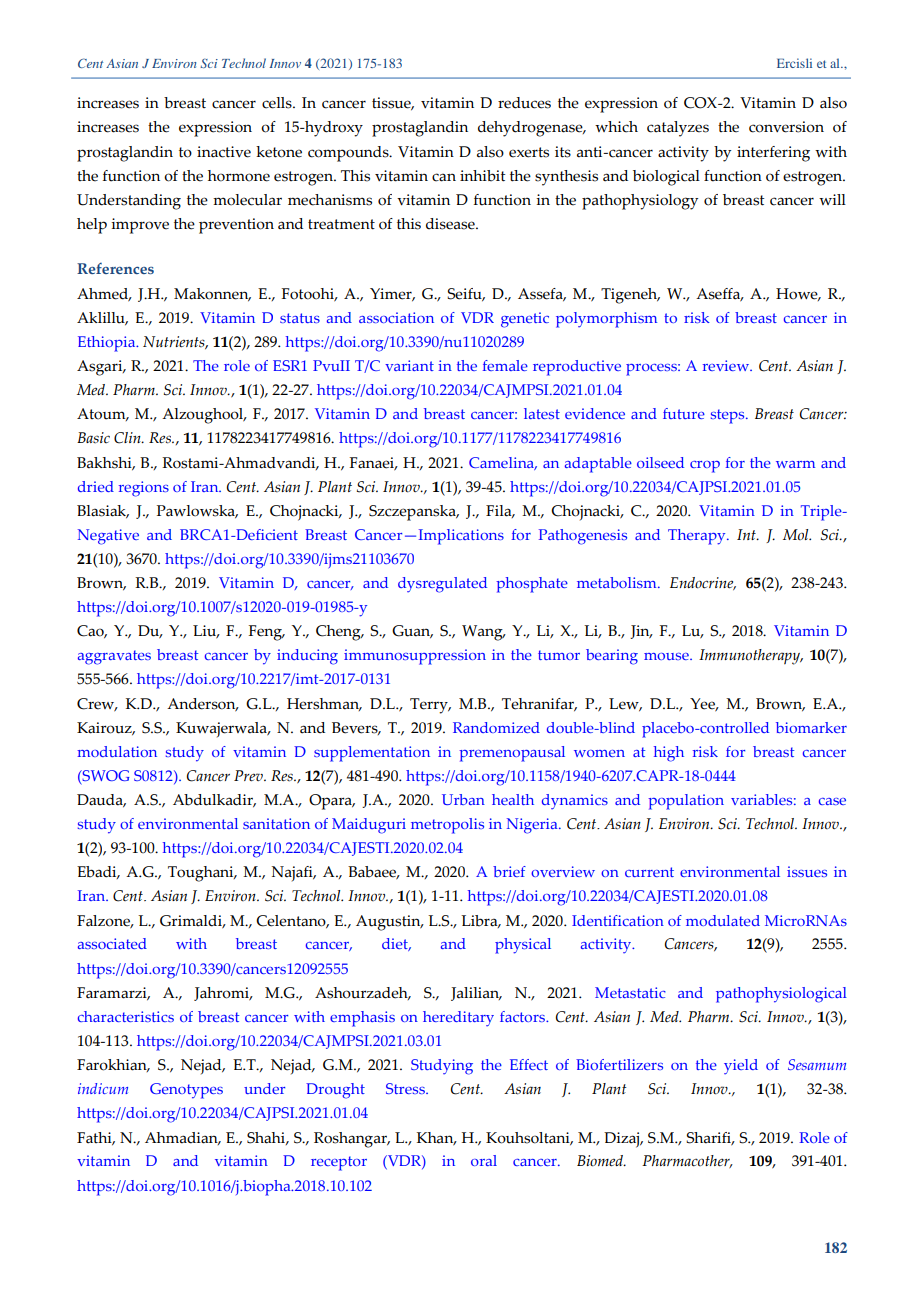 This screenshot has width=924, height=1308. Describe the element at coordinates (224, 152) in the screenshot. I see `inactive` at that location.
